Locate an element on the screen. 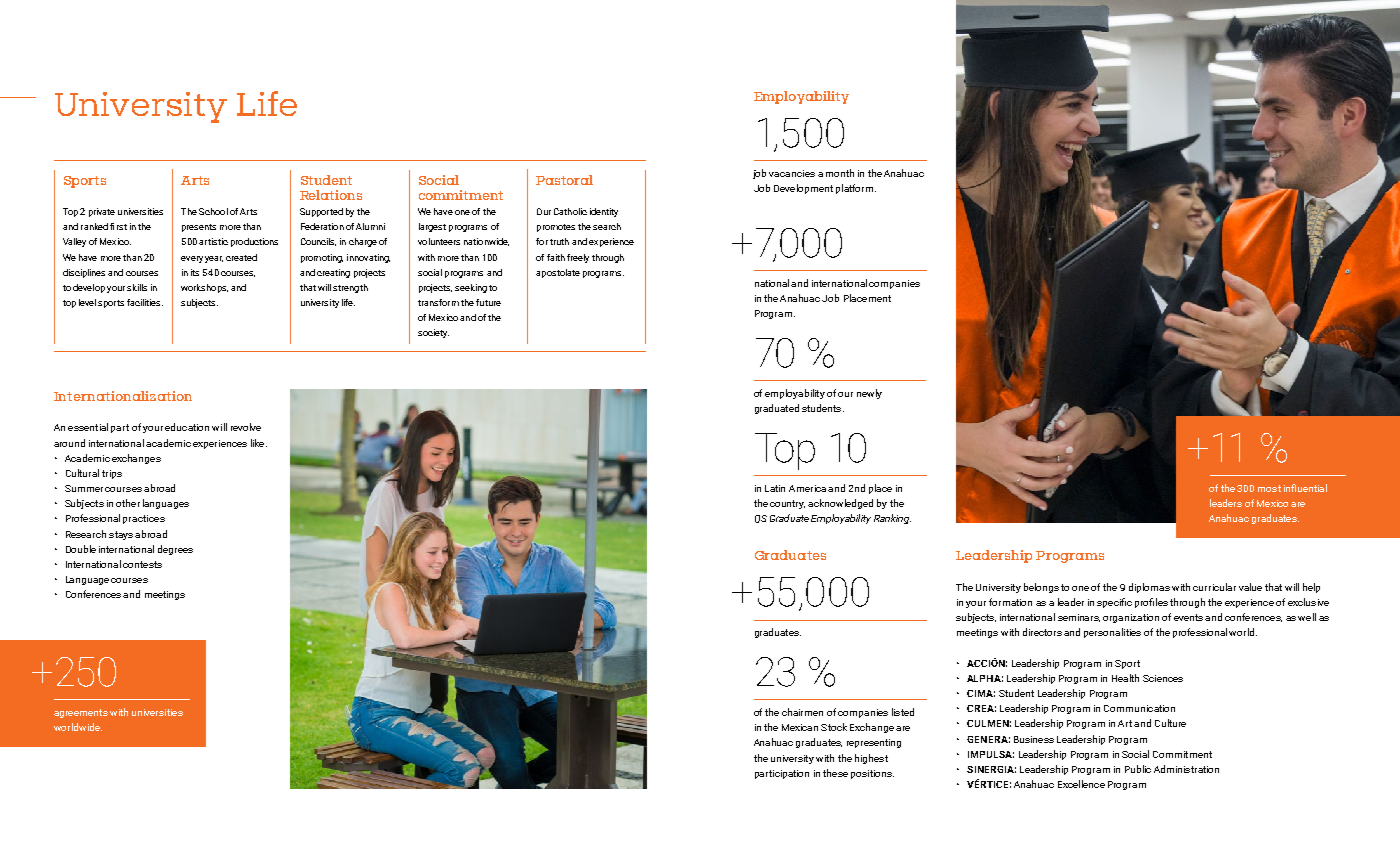 The image size is (1400, 843). Latin is located at coordinates (775, 488).
